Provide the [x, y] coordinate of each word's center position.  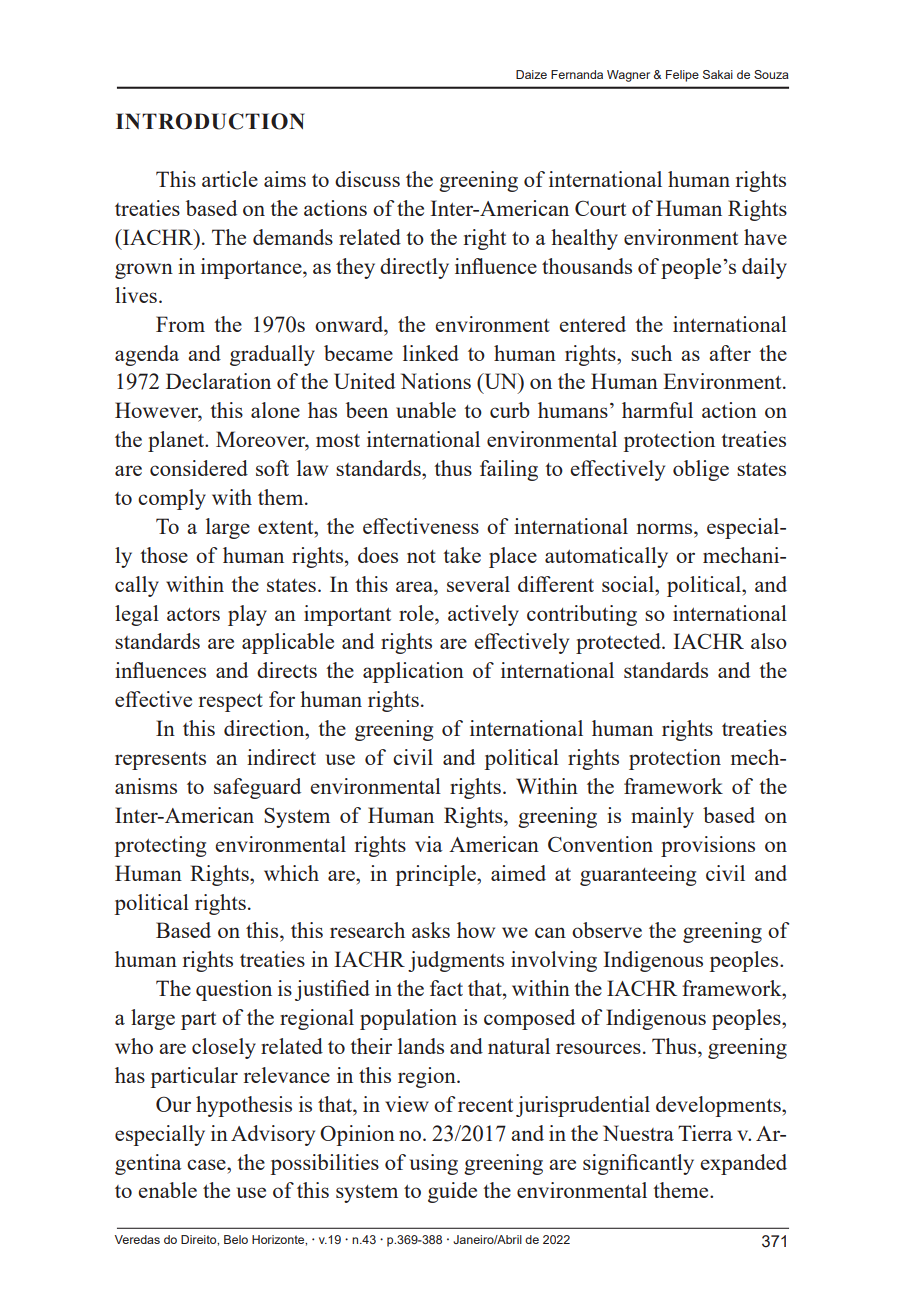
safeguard [257, 788]
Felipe [682, 76]
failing [509, 470]
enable [167, 1190]
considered [199, 468]
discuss [367, 179]
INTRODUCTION [210, 121]
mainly [662, 817]
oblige [701, 470]
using [434, 1164]
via [429, 844]
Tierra [705, 1133]
